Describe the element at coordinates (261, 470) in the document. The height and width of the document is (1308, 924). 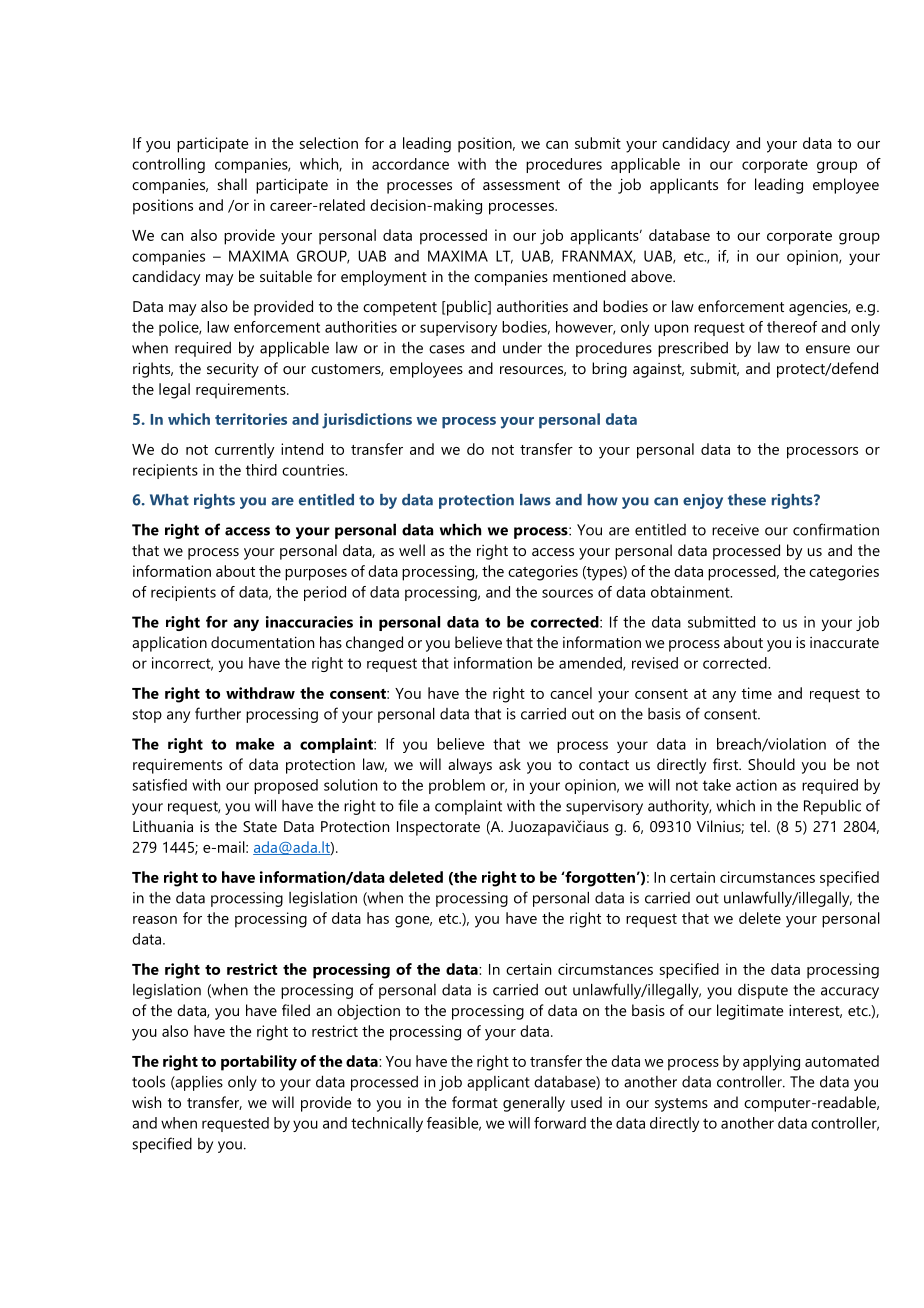
I see `third` at that location.
